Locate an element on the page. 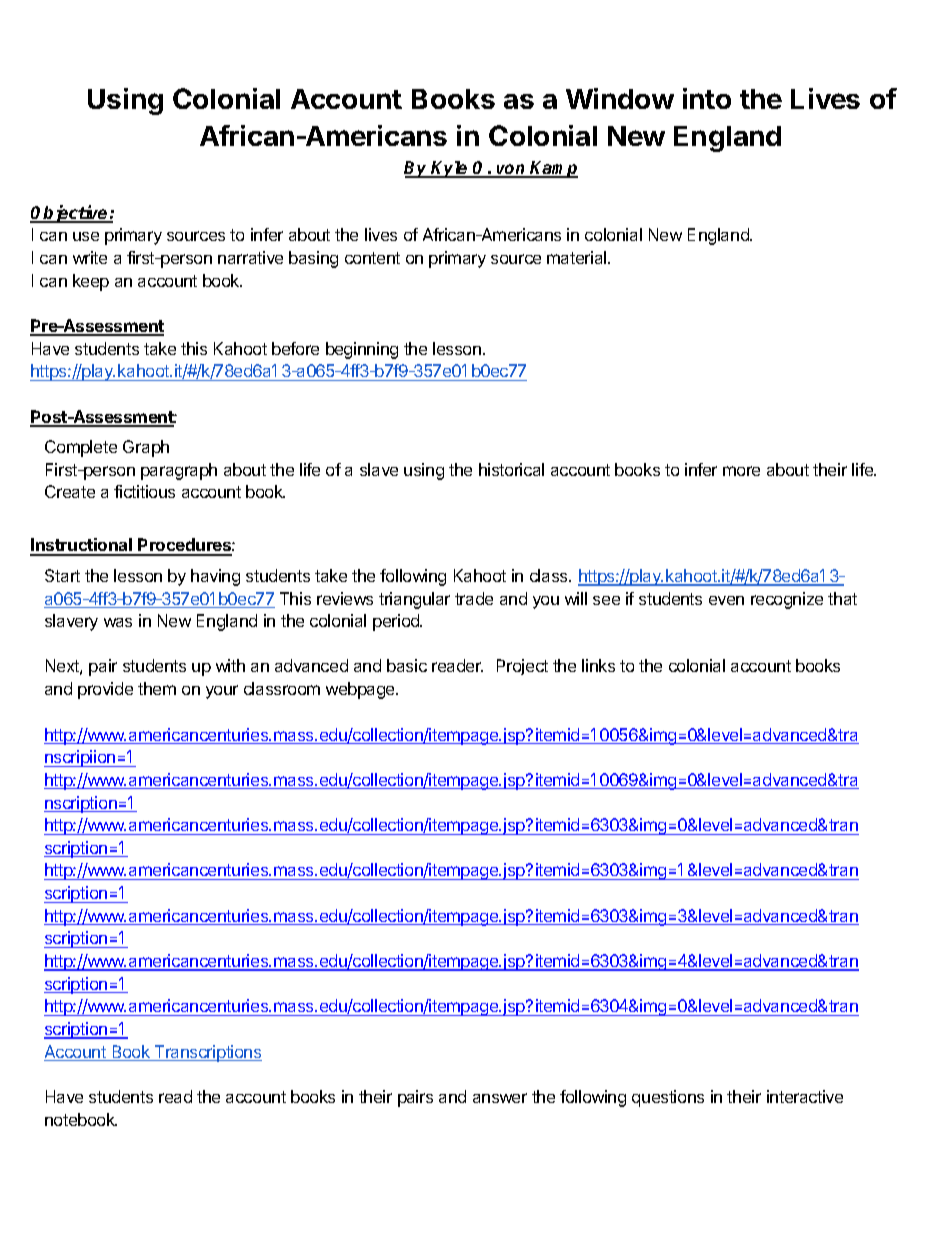 The width and height of the page is (952, 1233). Complete is located at coordinates (81, 448).
